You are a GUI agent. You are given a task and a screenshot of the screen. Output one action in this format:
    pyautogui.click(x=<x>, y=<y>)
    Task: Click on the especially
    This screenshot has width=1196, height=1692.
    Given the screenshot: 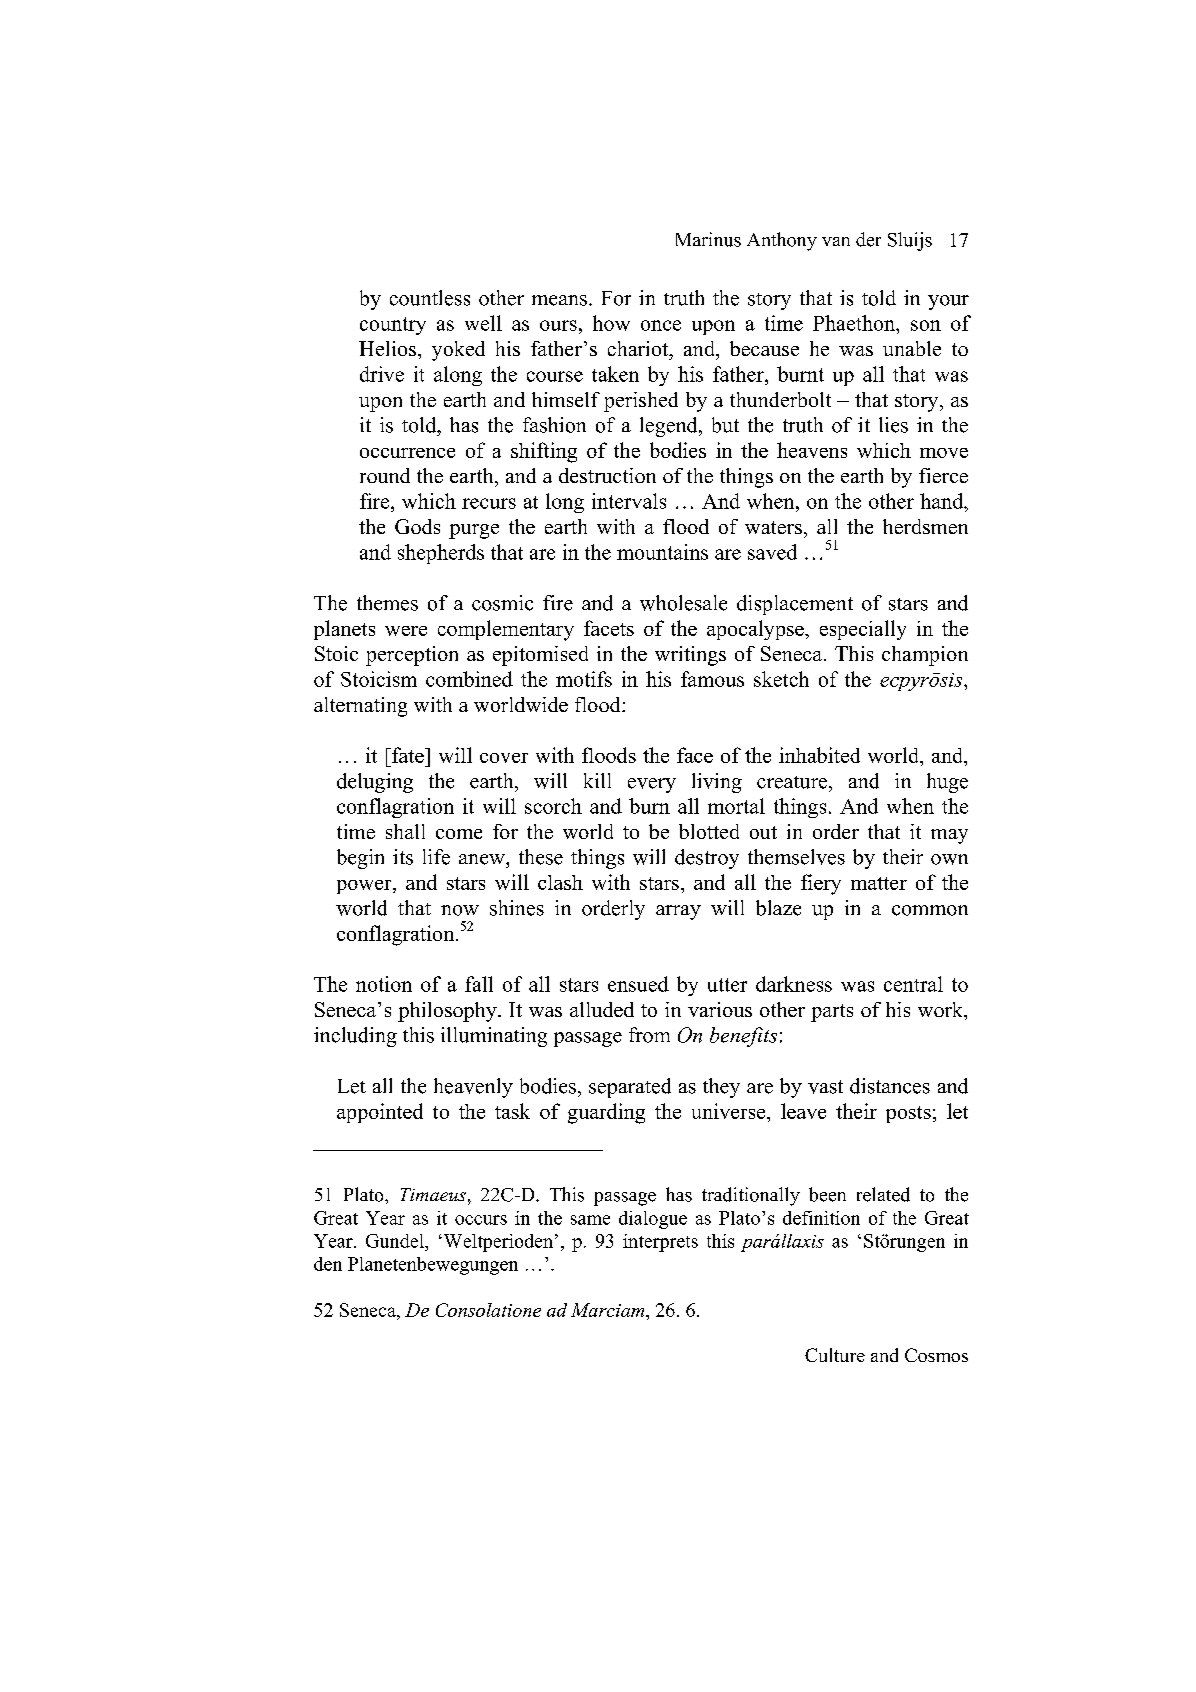 What is the action you would take?
    pyautogui.click(x=863, y=630)
